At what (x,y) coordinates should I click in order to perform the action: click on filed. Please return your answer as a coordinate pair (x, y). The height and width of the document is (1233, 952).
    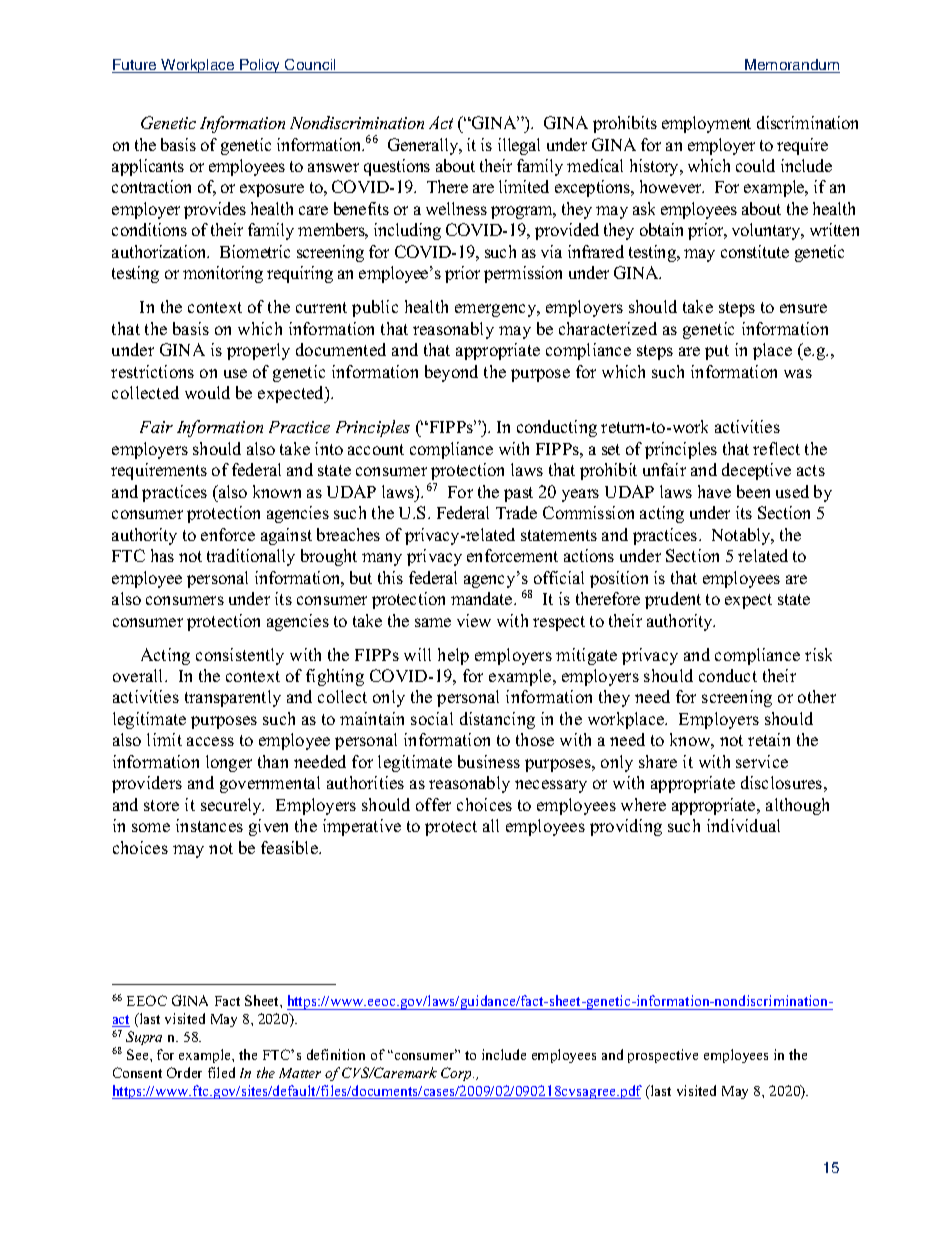
    Looking at the image, I should click on (221, 1072).
